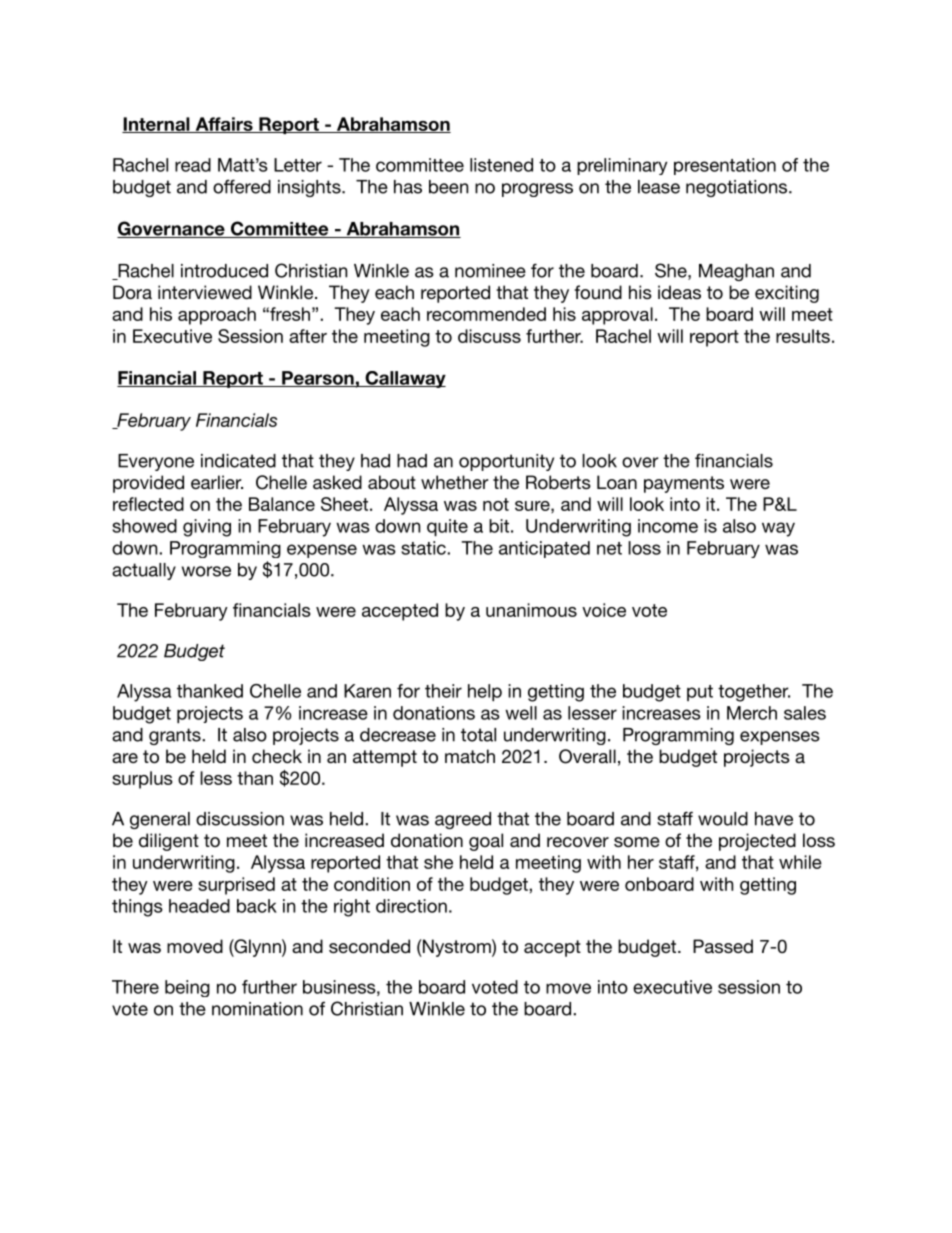 This image has height=1233, width=952. Describe the element at coordinates (187, 988) in the image. I see `being` at that location.
